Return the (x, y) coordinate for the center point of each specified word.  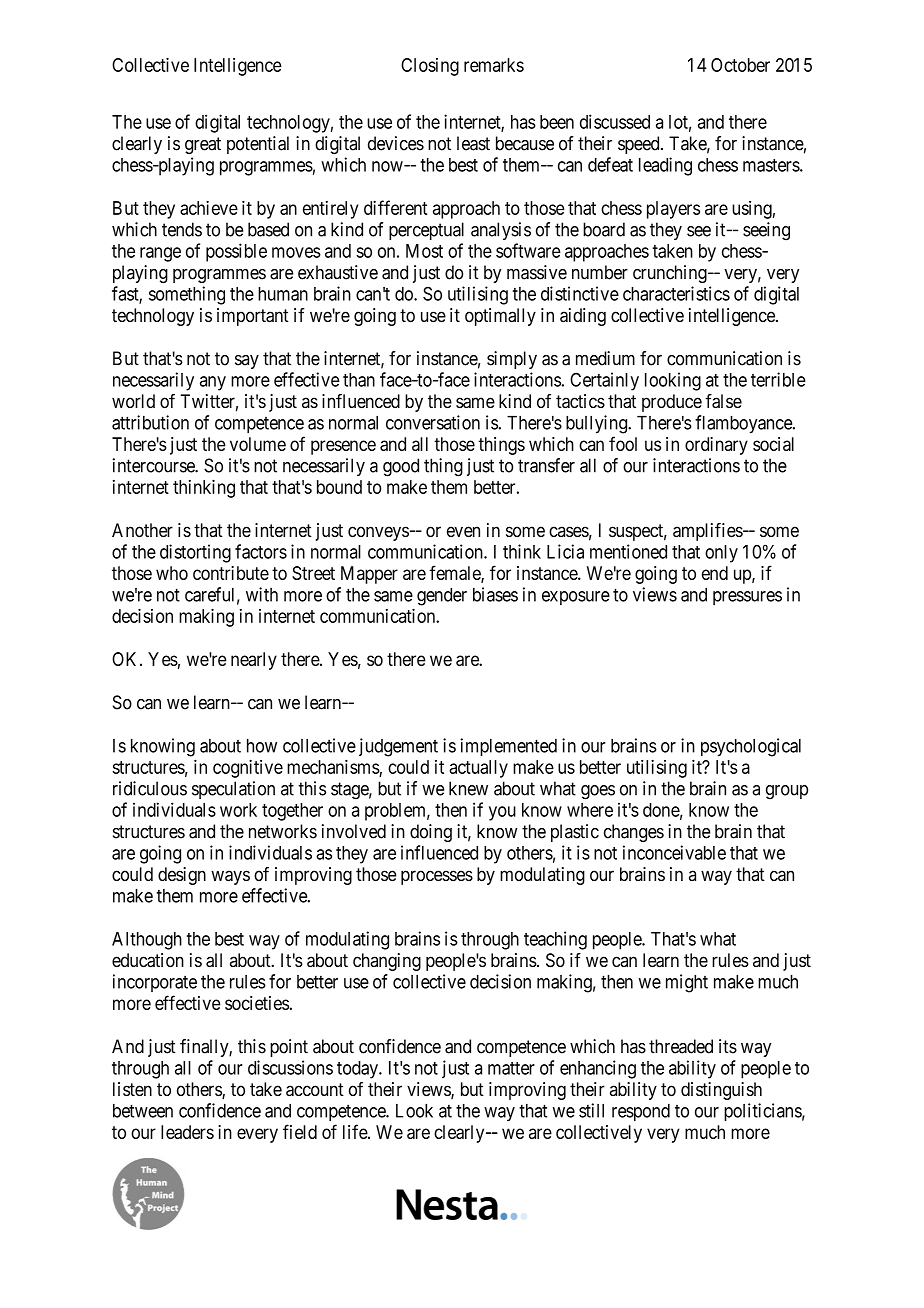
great (203, 145)
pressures (747, 598)
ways (230, 877)
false (723, 401)
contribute (231, 573)
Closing (430, 67)
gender (442, 597)
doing (431, 833)
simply (512, 360)
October (740, 65)
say (247, 362)
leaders (187, 1132)
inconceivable (674, 852)
